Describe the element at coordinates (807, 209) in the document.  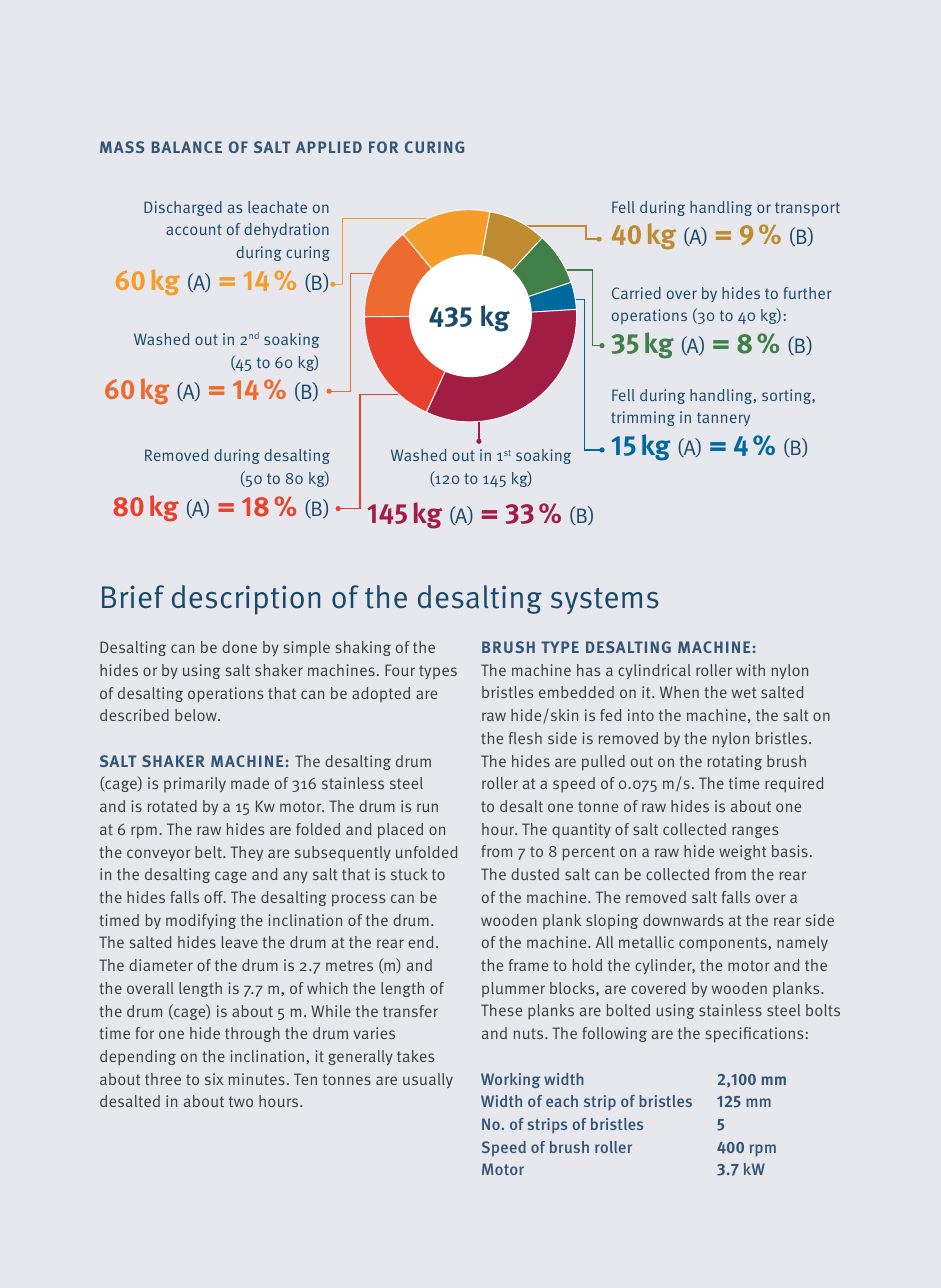
I see `transport` at that location.
